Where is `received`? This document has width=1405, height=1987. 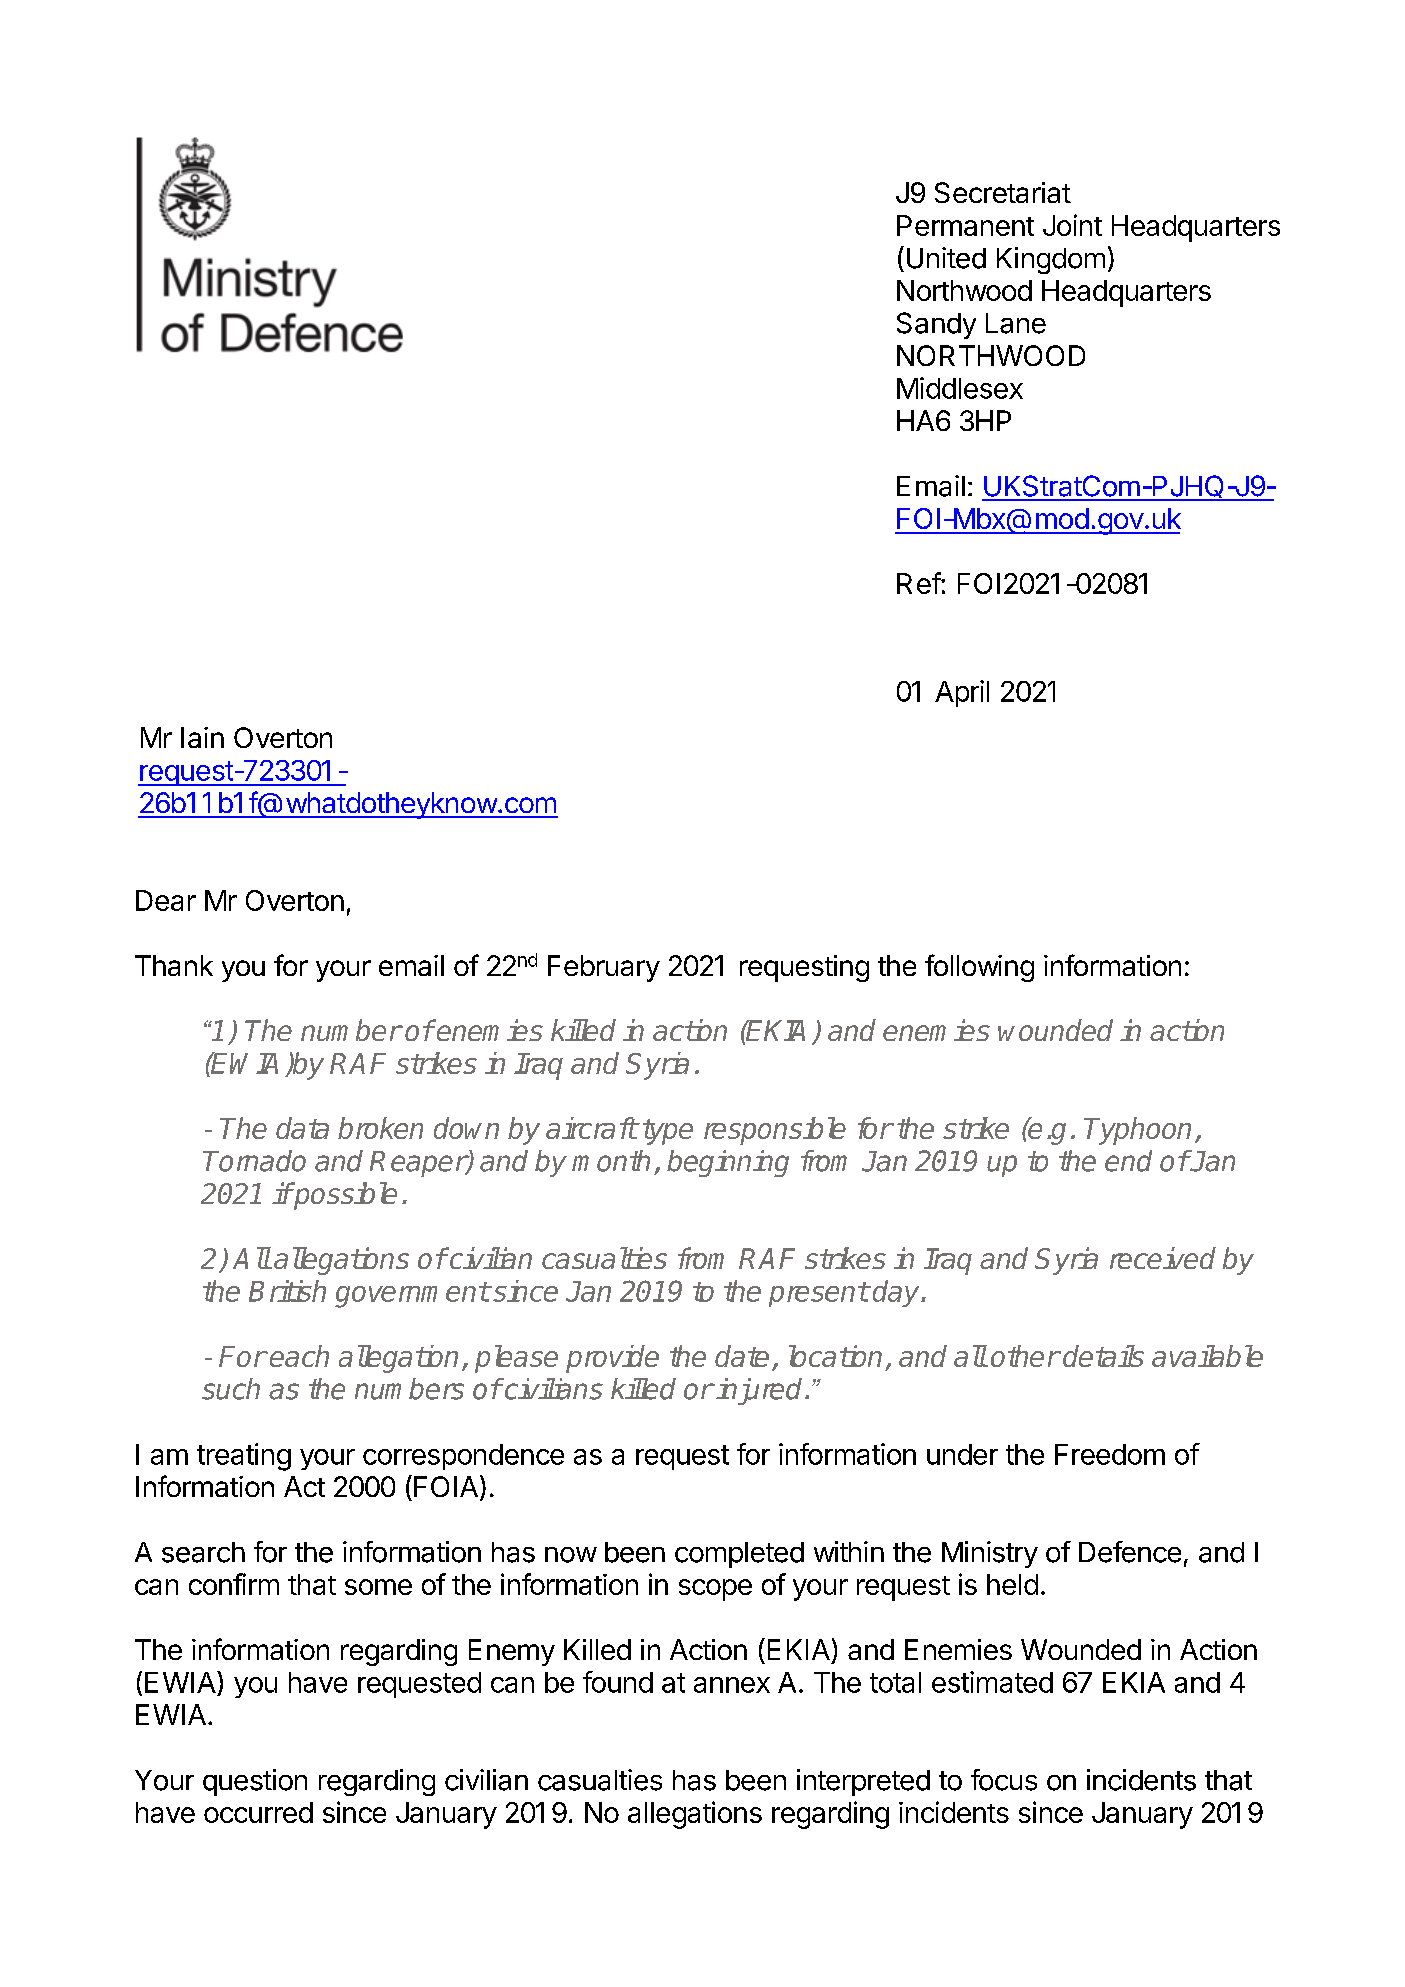
received is located at coordinates (1163, 1258).
